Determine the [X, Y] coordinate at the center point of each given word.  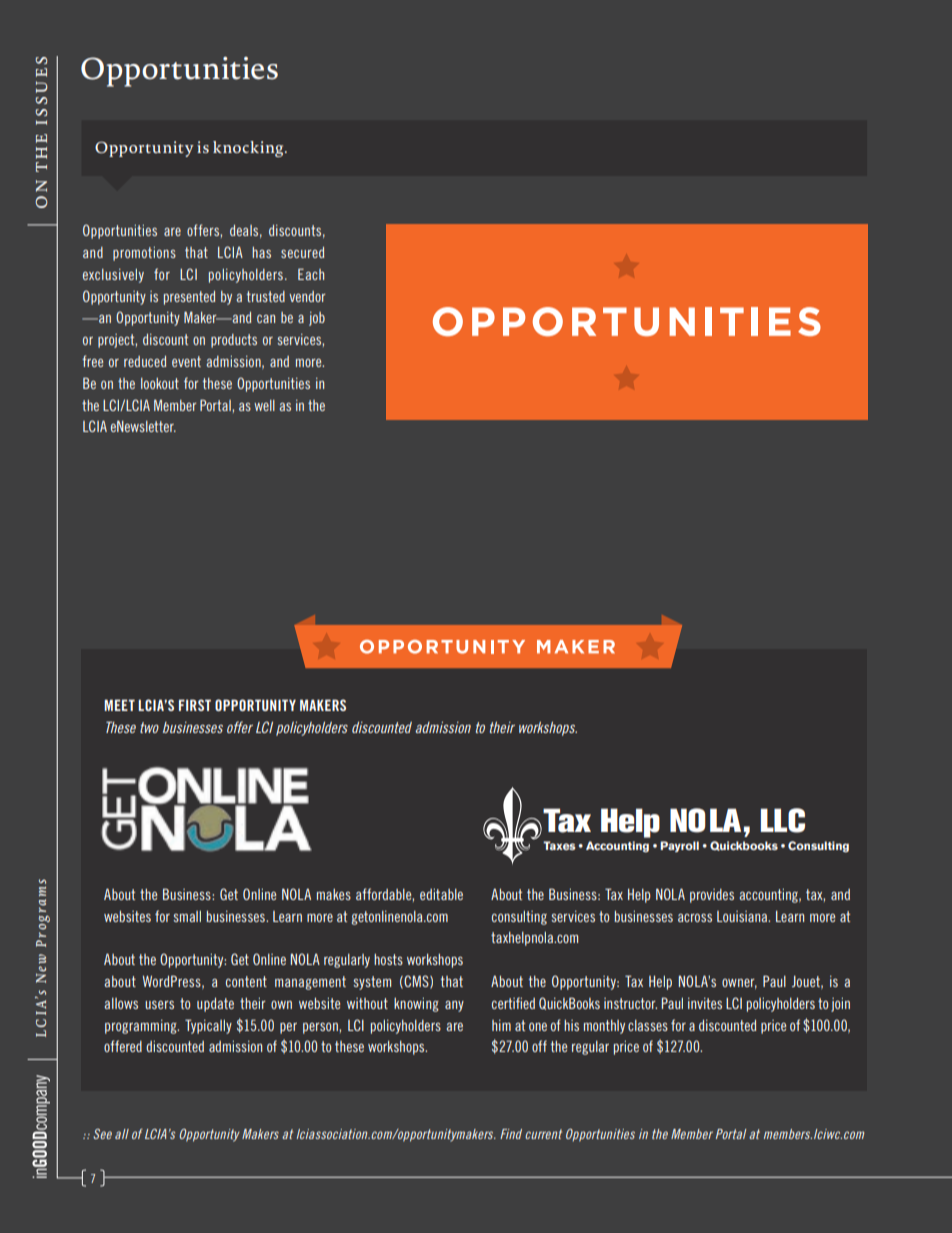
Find [511, 1134]
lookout [160, 383]
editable [441, 894]
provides [712, 896]
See [102, 1134]
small [187, 916]
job [317, 319]
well [264, 405]
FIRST [195, 705]
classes [648, 1025]
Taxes [559, 845]
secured [302, 252]
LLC [783, 820]
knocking [249, 149]
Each [311, 274]
